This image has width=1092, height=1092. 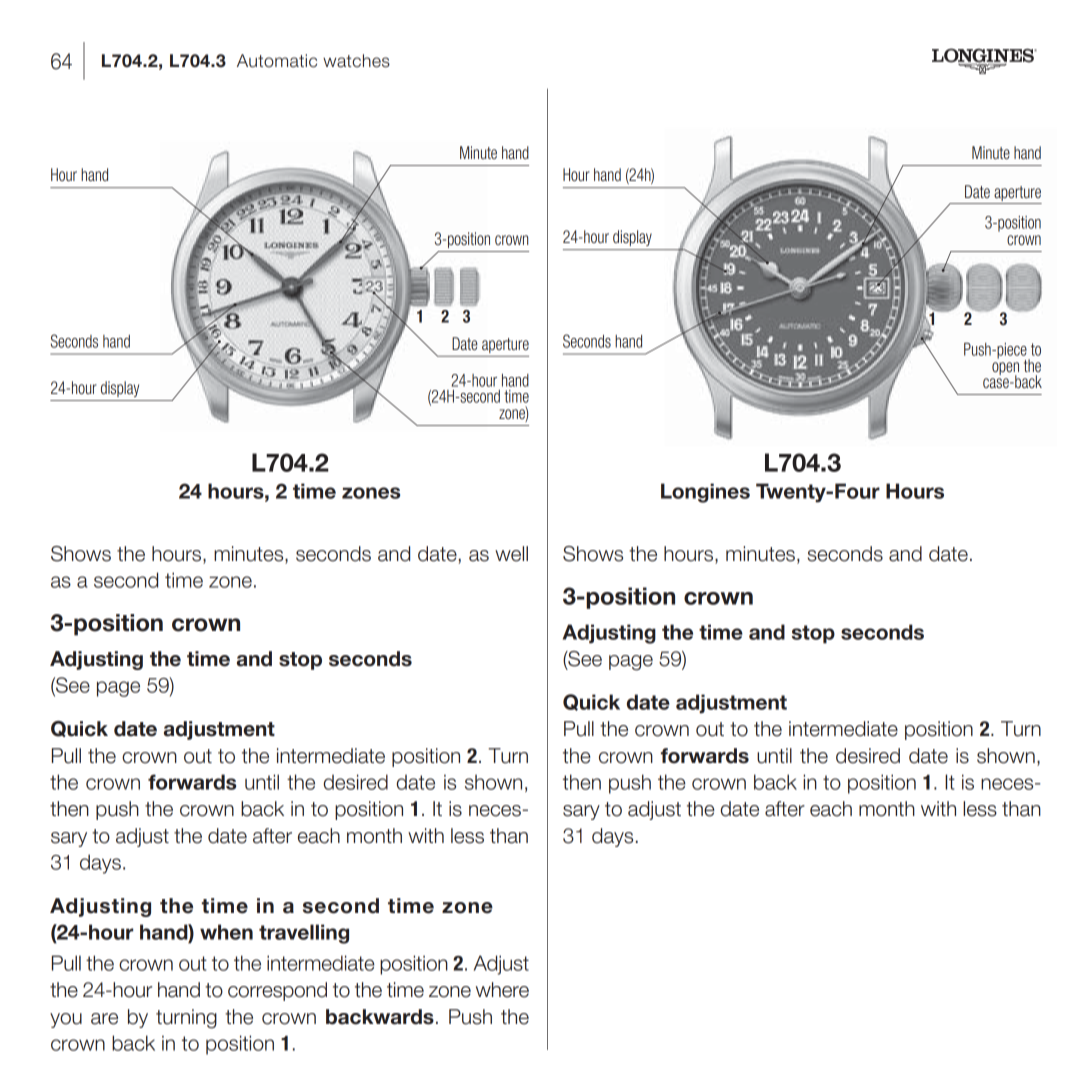 I want to click on travelling, so click(x=304, y=934).
